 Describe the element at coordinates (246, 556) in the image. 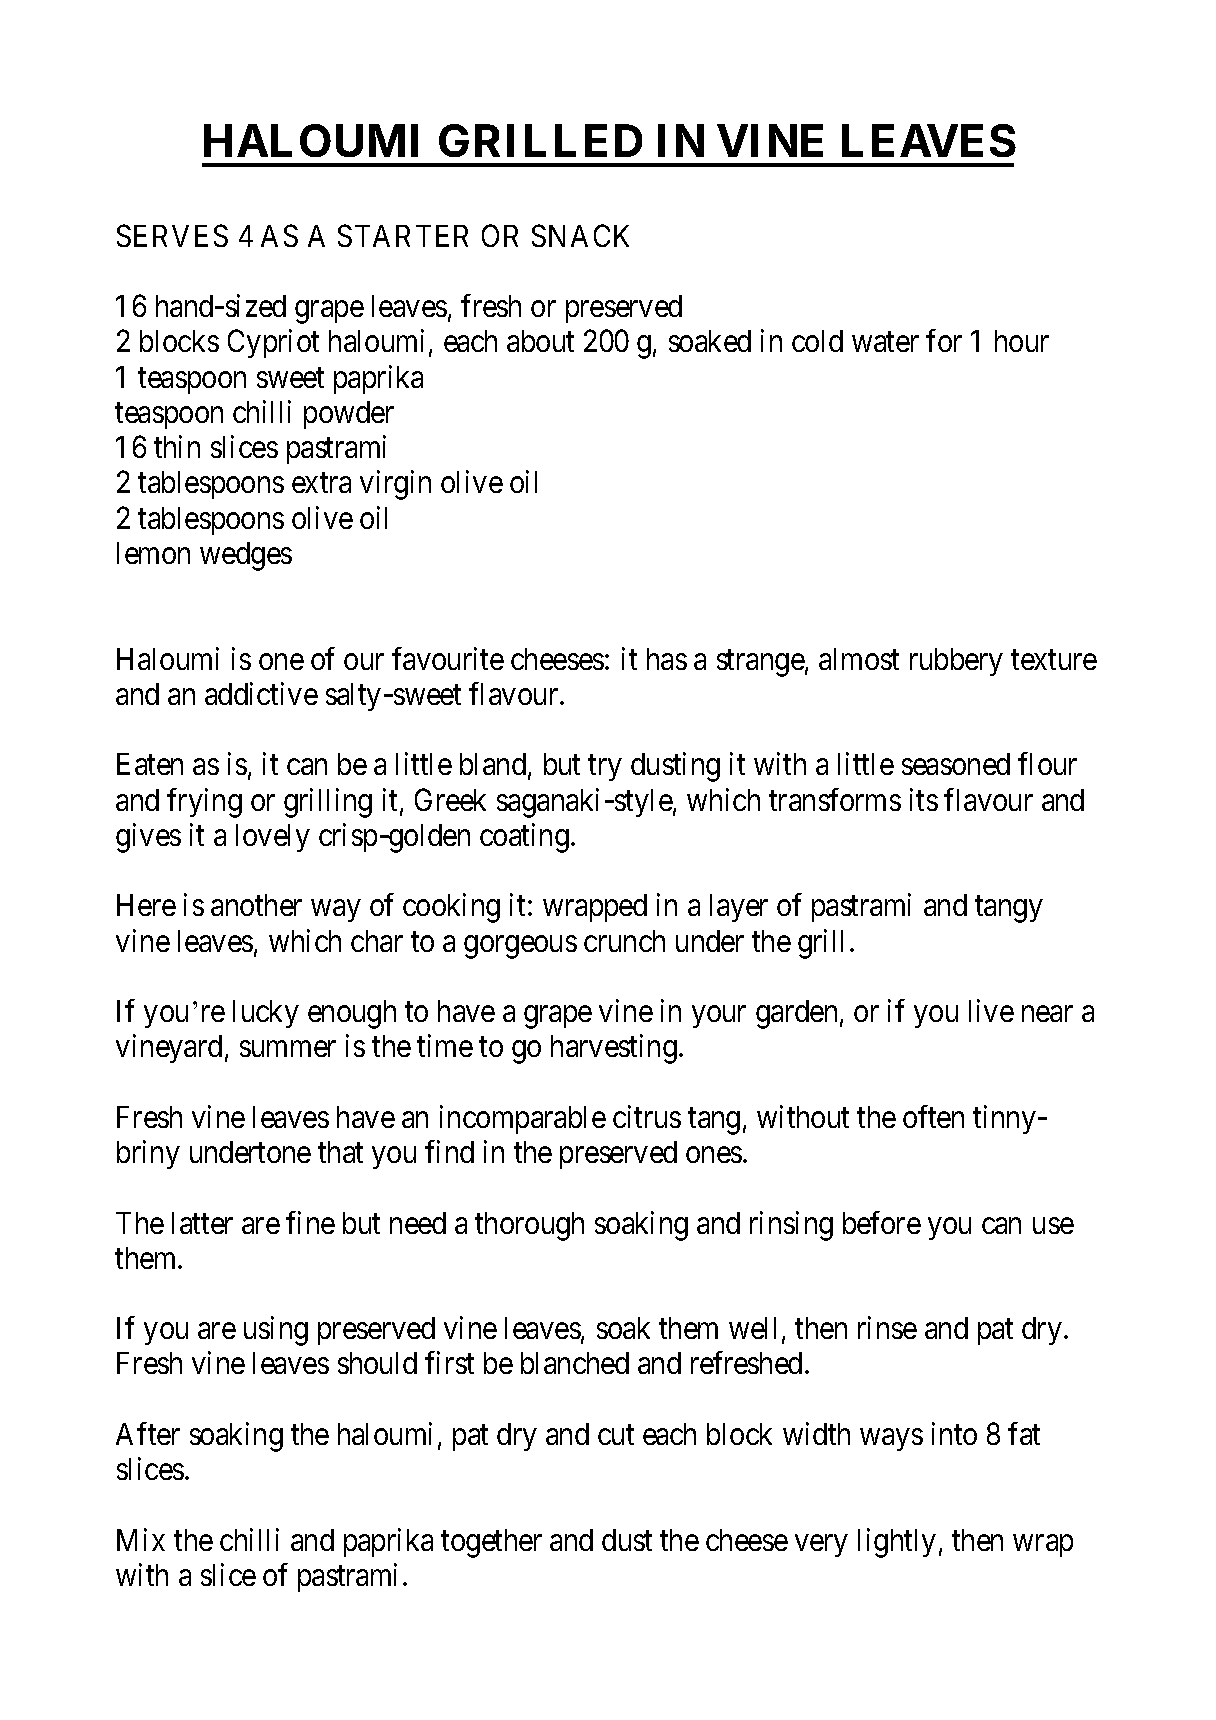

I see `wedges` at that location.
